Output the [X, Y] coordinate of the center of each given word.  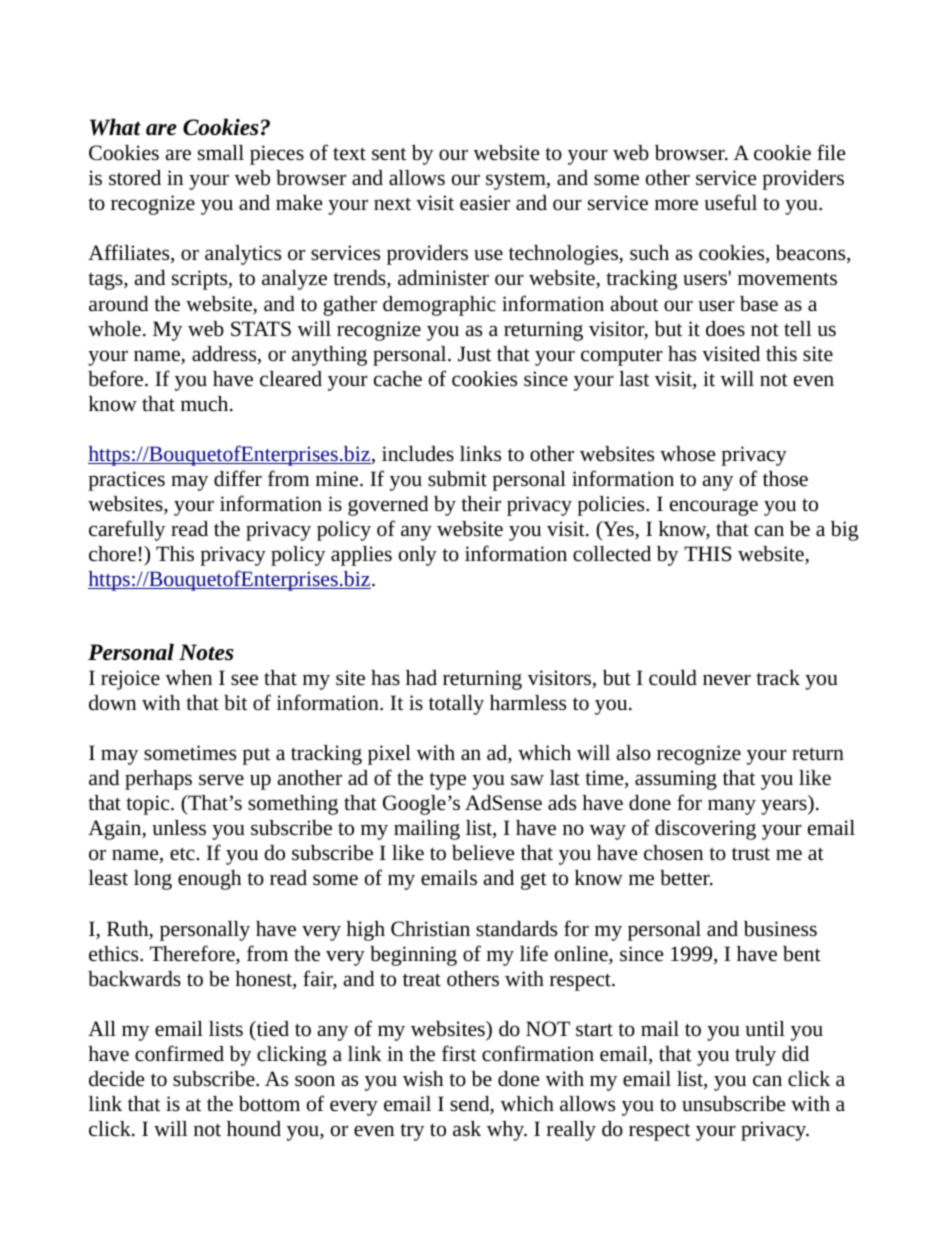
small [221, 152]
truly [755, 1056]
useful [730, 202]
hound [254, 1128]
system [517, 181]
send [471, 1105]
